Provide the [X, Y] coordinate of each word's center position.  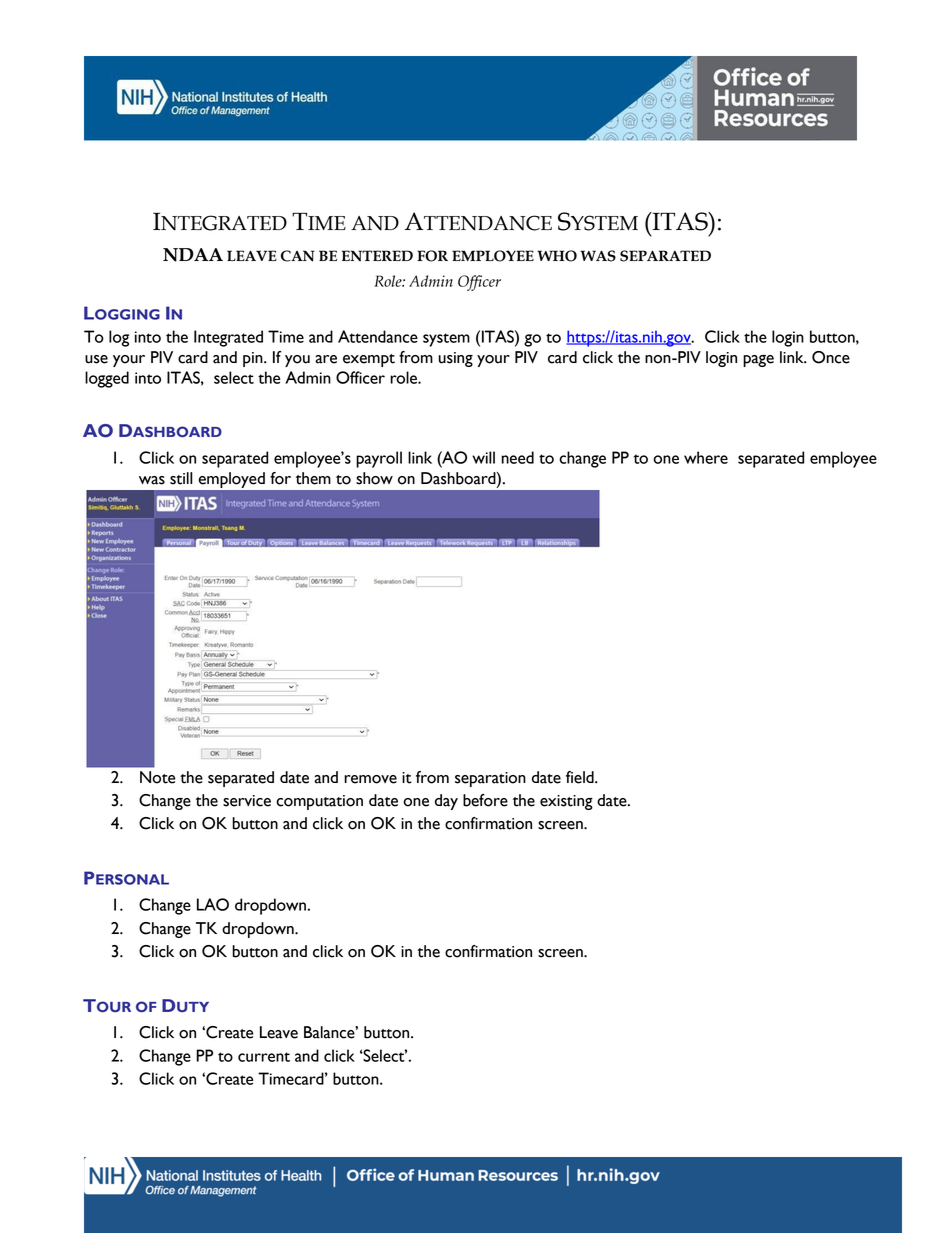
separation [490, 779]
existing [566, 802]
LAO [213, 904]
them [313, 478]
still [181, 478]
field [581, 777]
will [483, 457]
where [706, 457]
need [517, 457]
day [446, 802]
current [264, 1057]
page [758, 361]
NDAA [193, 255]
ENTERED [377, 256]
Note [158, 777]
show [374, 478]
